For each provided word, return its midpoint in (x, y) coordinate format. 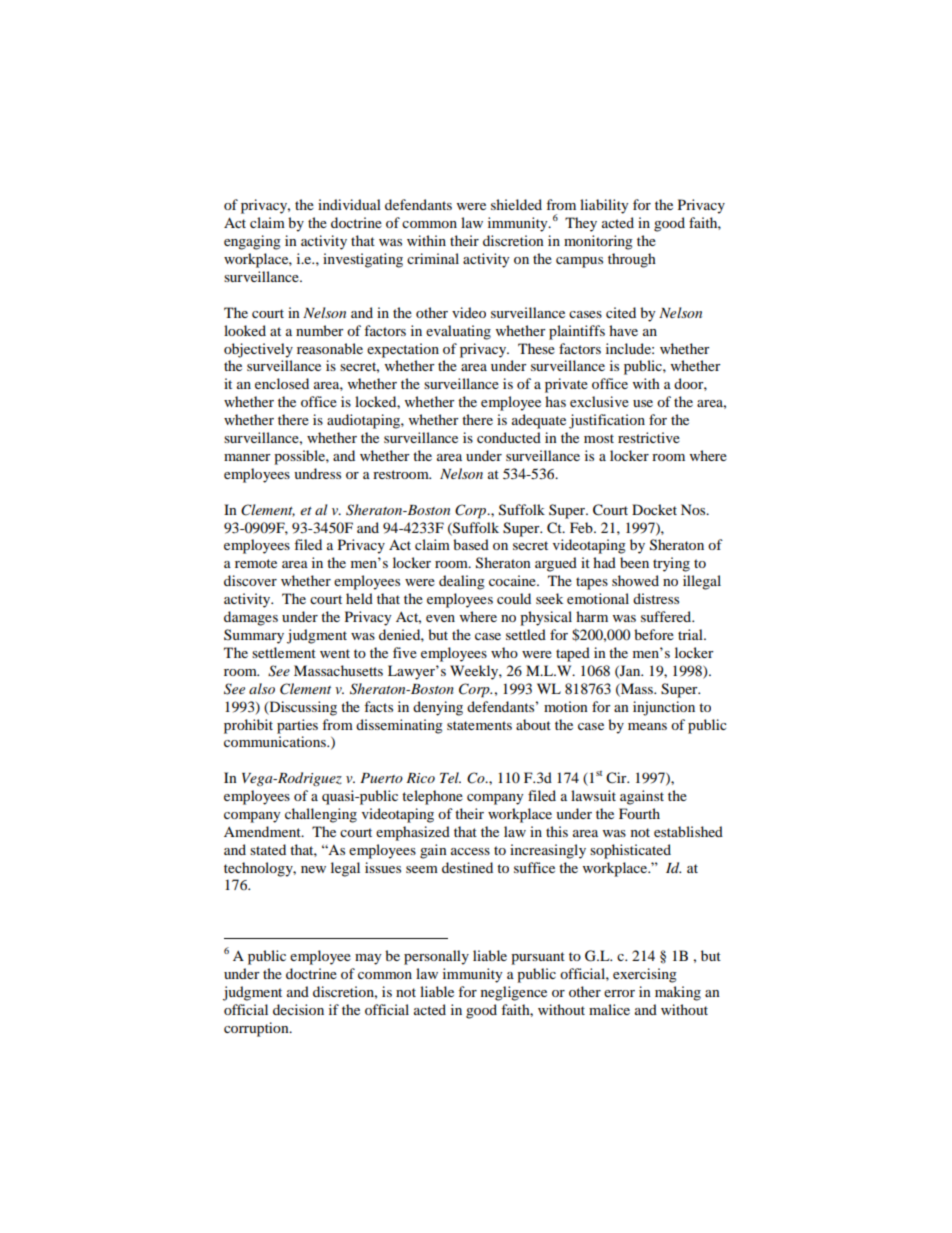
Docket (654, 509)
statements (479, 725)
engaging (252, 242)
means (647, 726)
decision (298, 1009)
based (471, 544)
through (632, 260)
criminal (433, 258)
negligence (514, 993)
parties (297, 726)
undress (317, 473)
